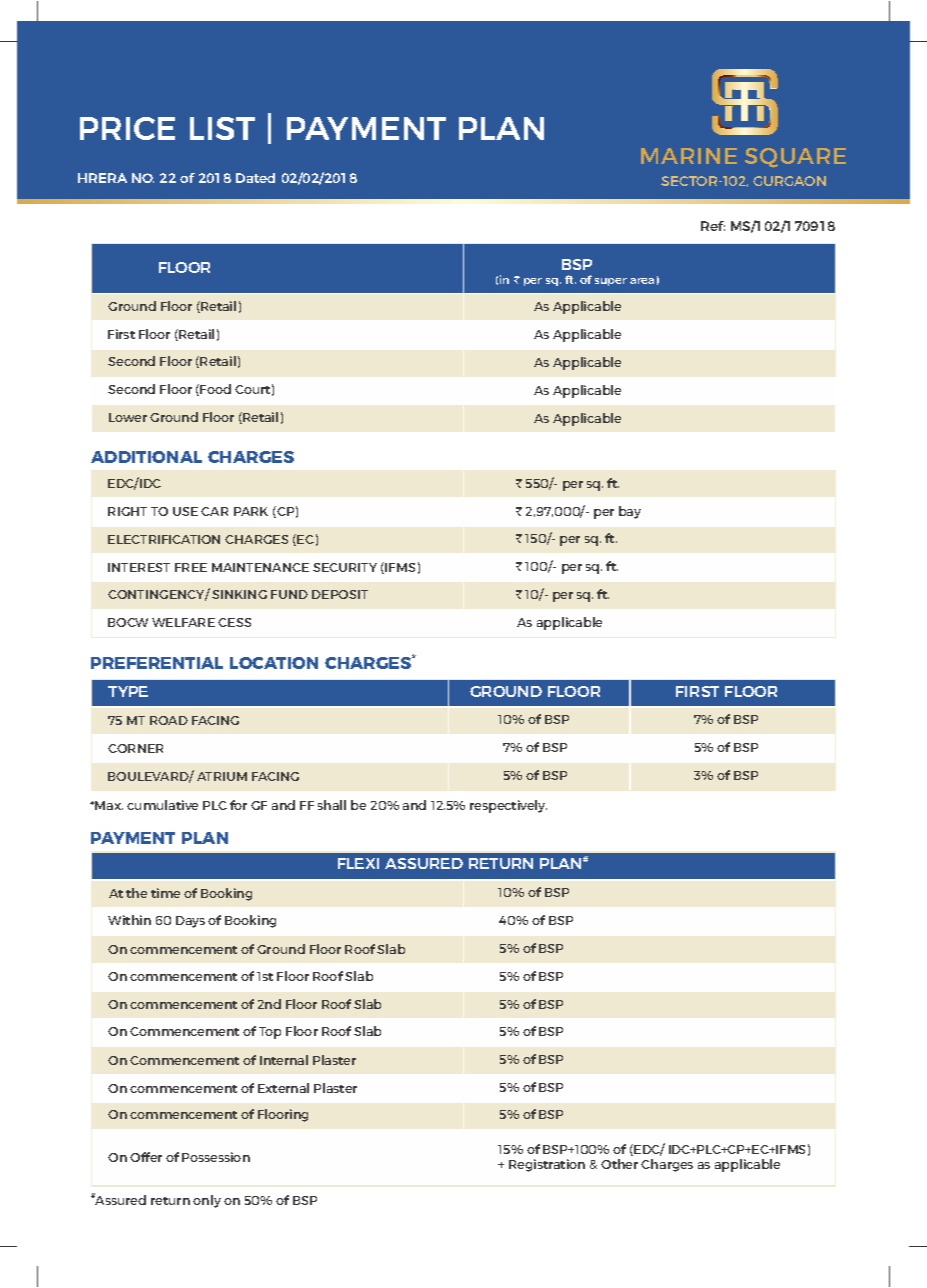 The image size is (927, 1288). Describe the element at coordinates (547, 1165) in the screenshot. I see `Registration` at that location.
